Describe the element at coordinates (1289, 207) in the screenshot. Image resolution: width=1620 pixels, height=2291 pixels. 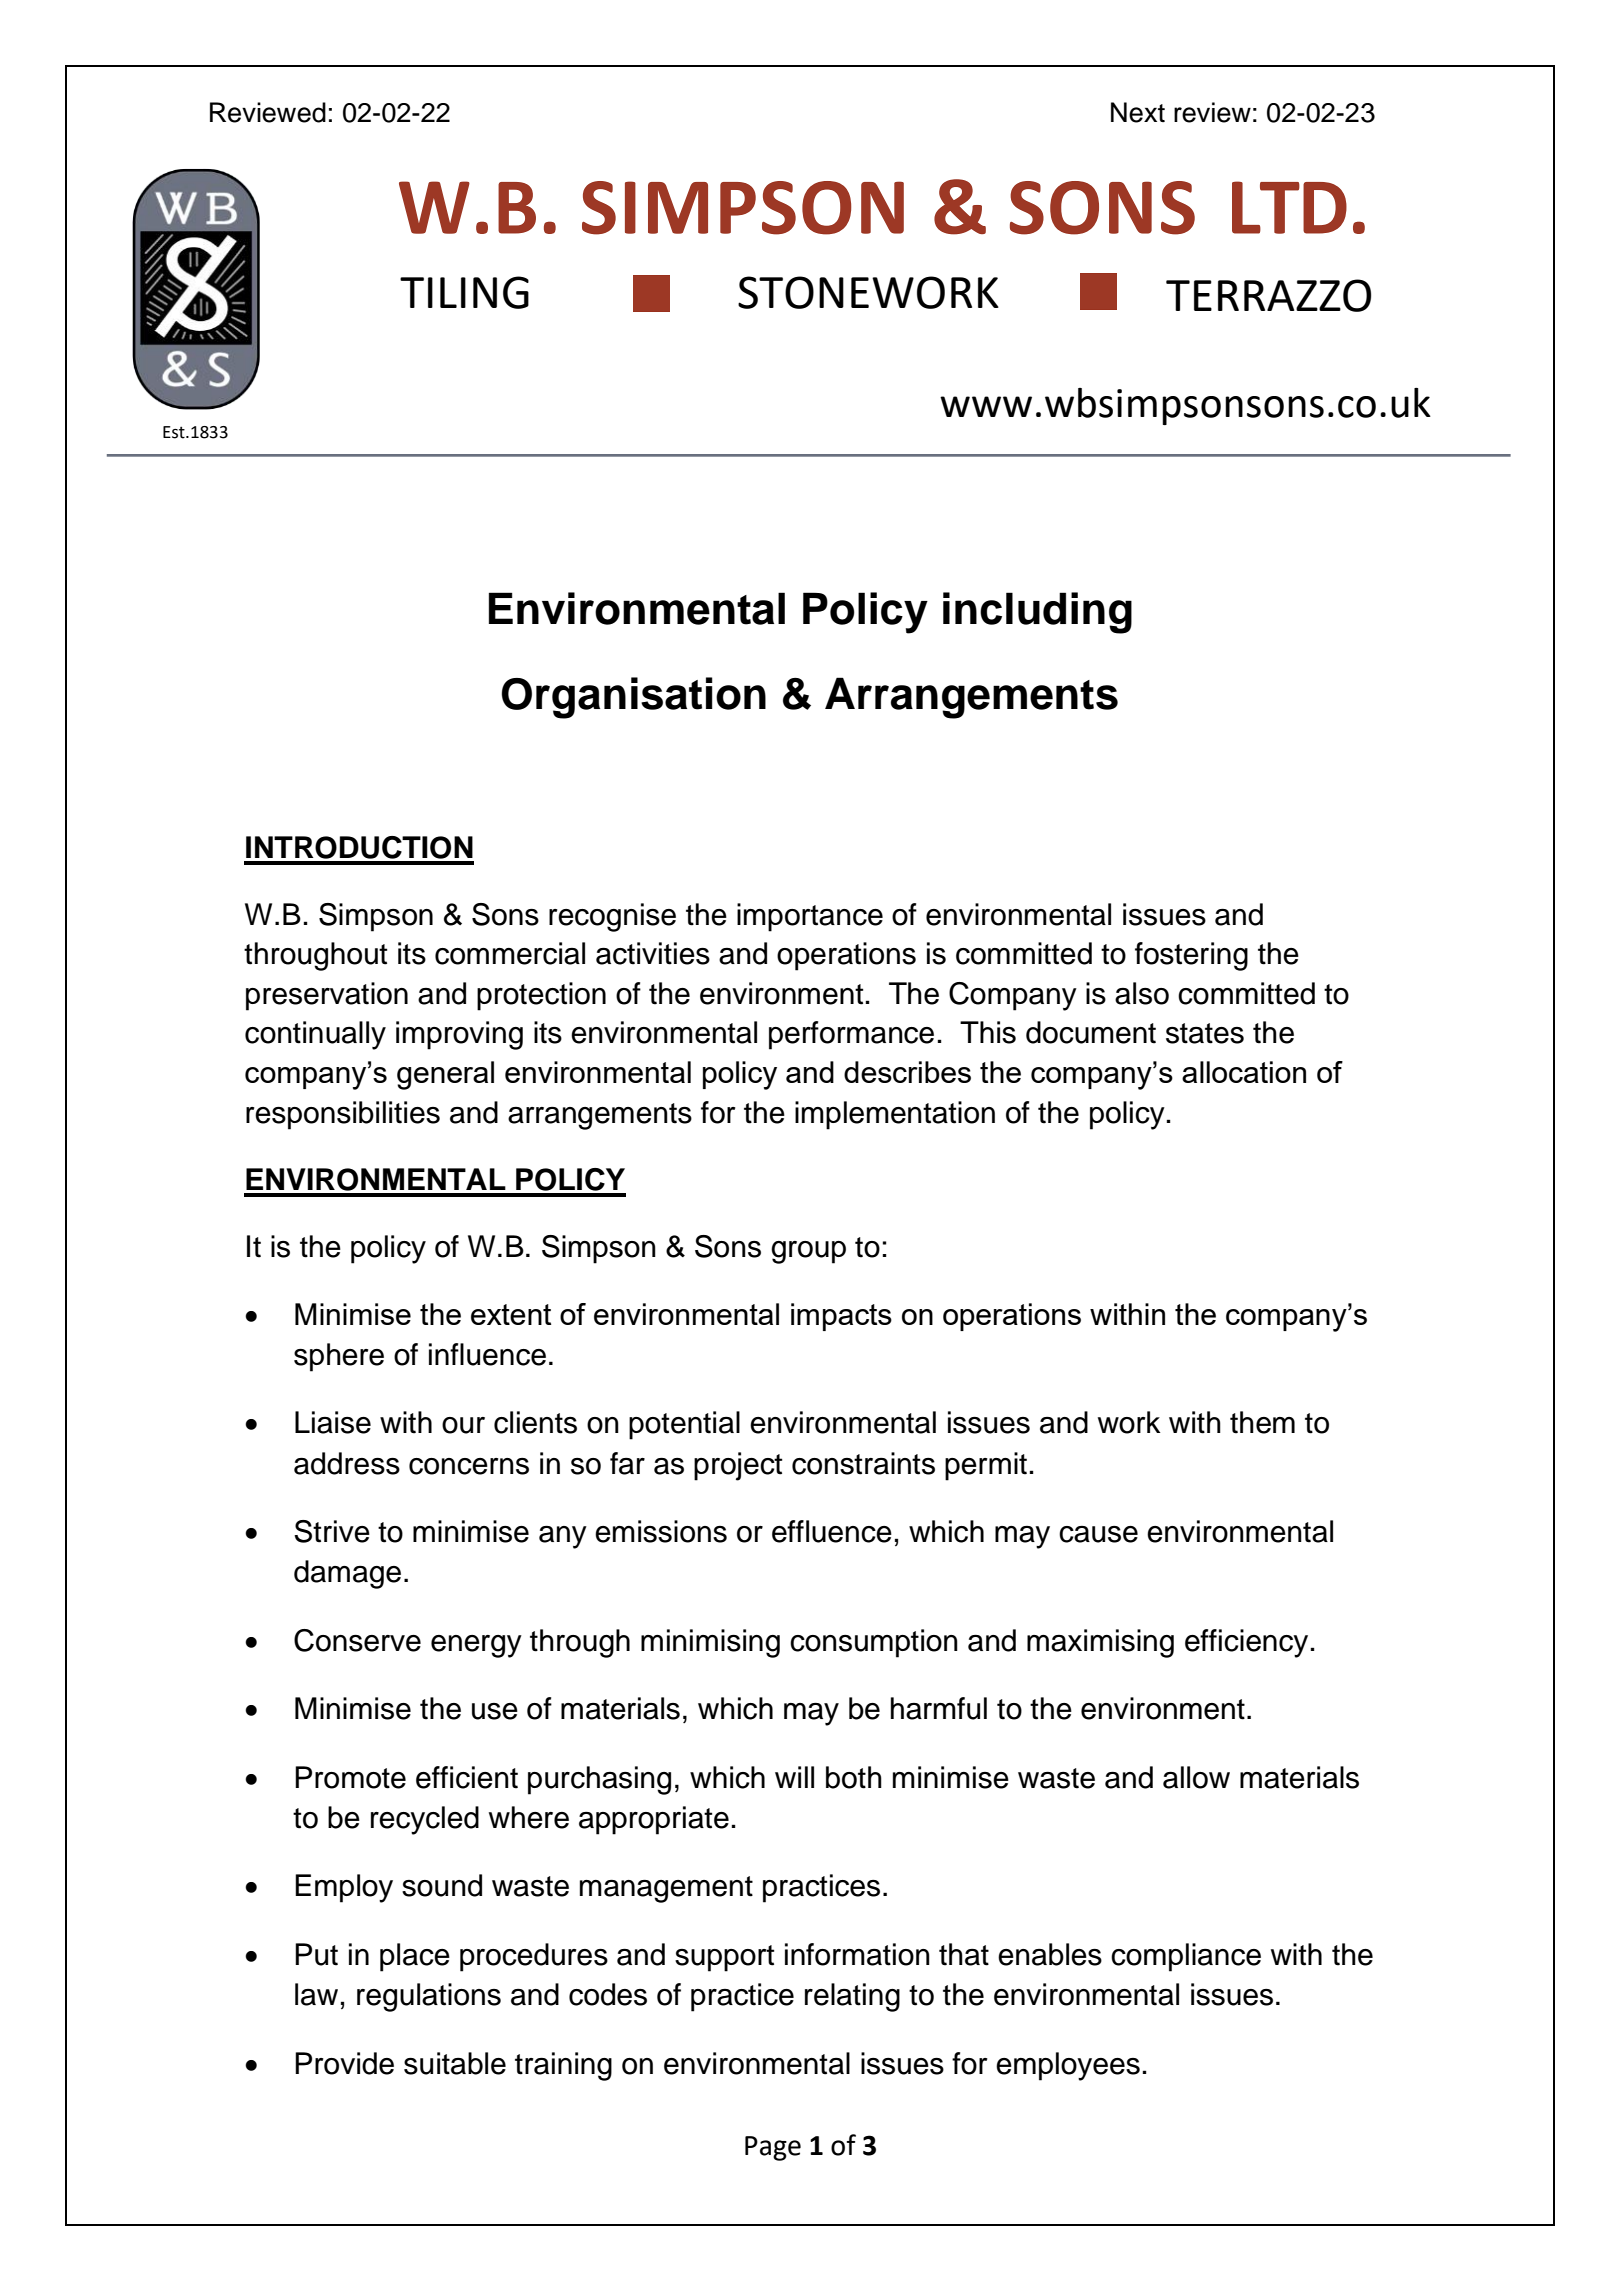
I see `LTD` at that location.
